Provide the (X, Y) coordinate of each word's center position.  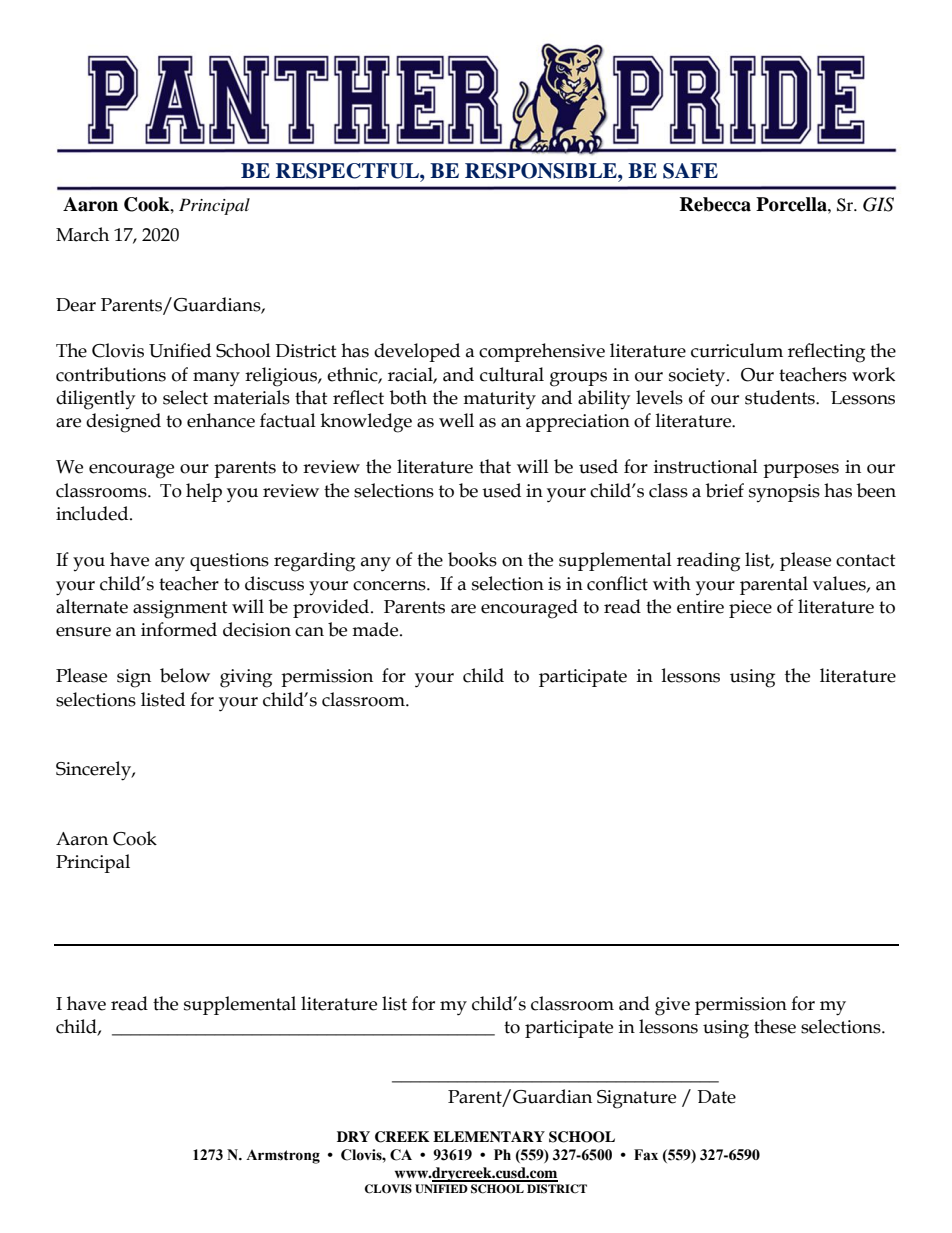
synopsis (784, 493)
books (472, 559)
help (204, 492)
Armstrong (283, 1156)
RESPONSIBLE (542, 171)
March (82, 234)
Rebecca (715, 204)
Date (716, 1097)
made (376, 629)
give (672, 1006)
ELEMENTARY (489, 1136)
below (185, 675)
